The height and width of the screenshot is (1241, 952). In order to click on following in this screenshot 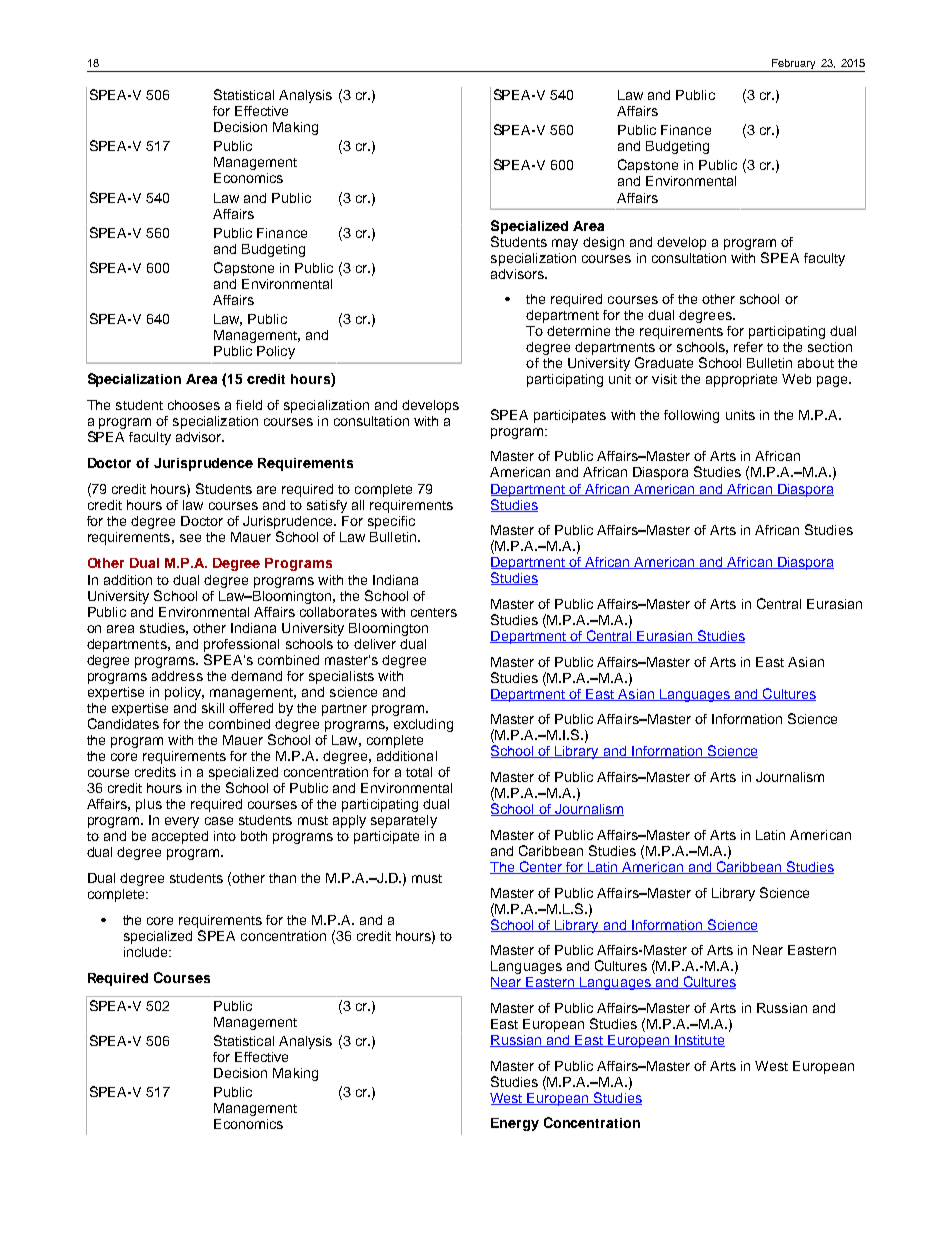, I will do `click(691, 416)`.
